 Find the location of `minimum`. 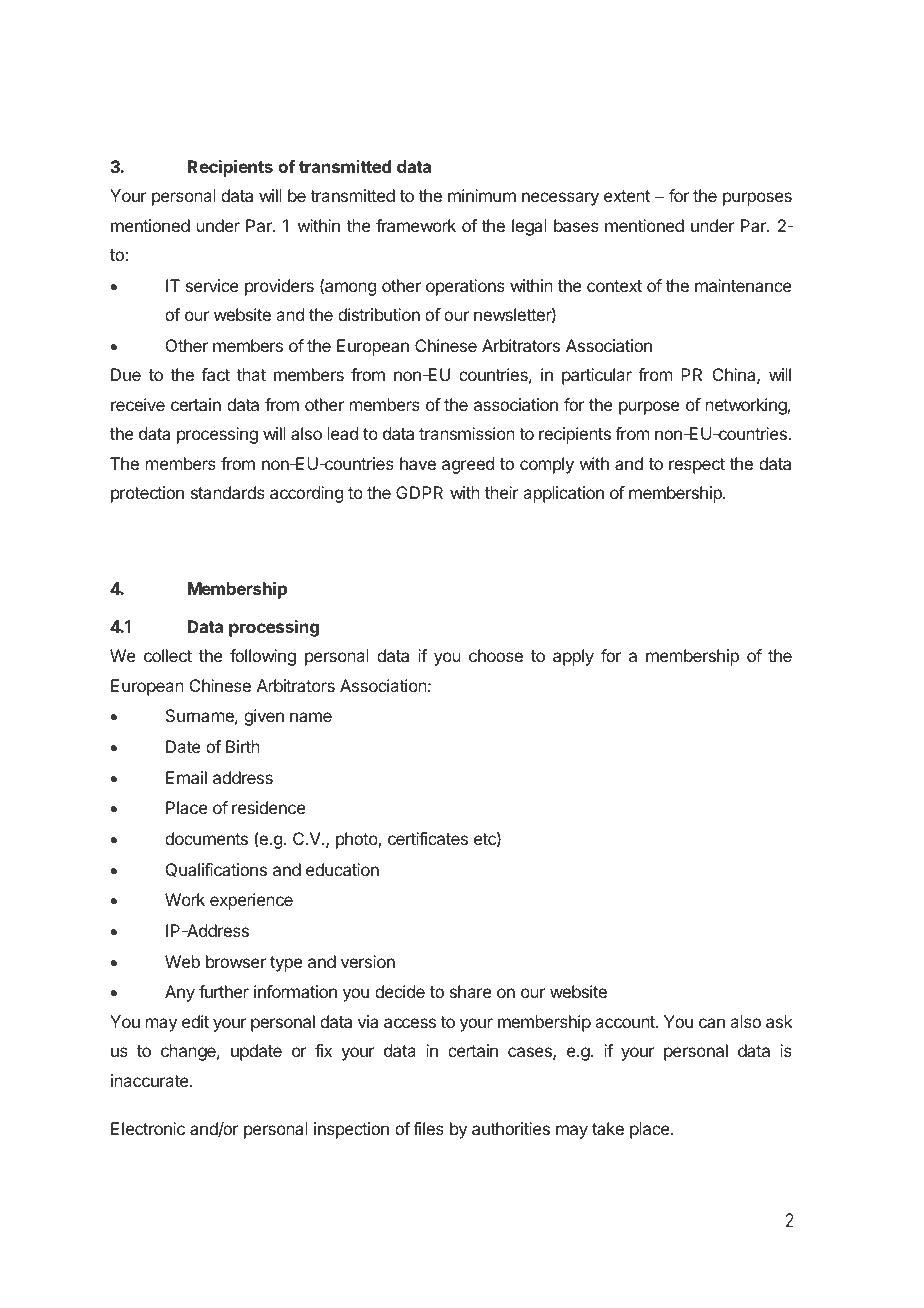

minimum is located at coordinates (482, 195).
